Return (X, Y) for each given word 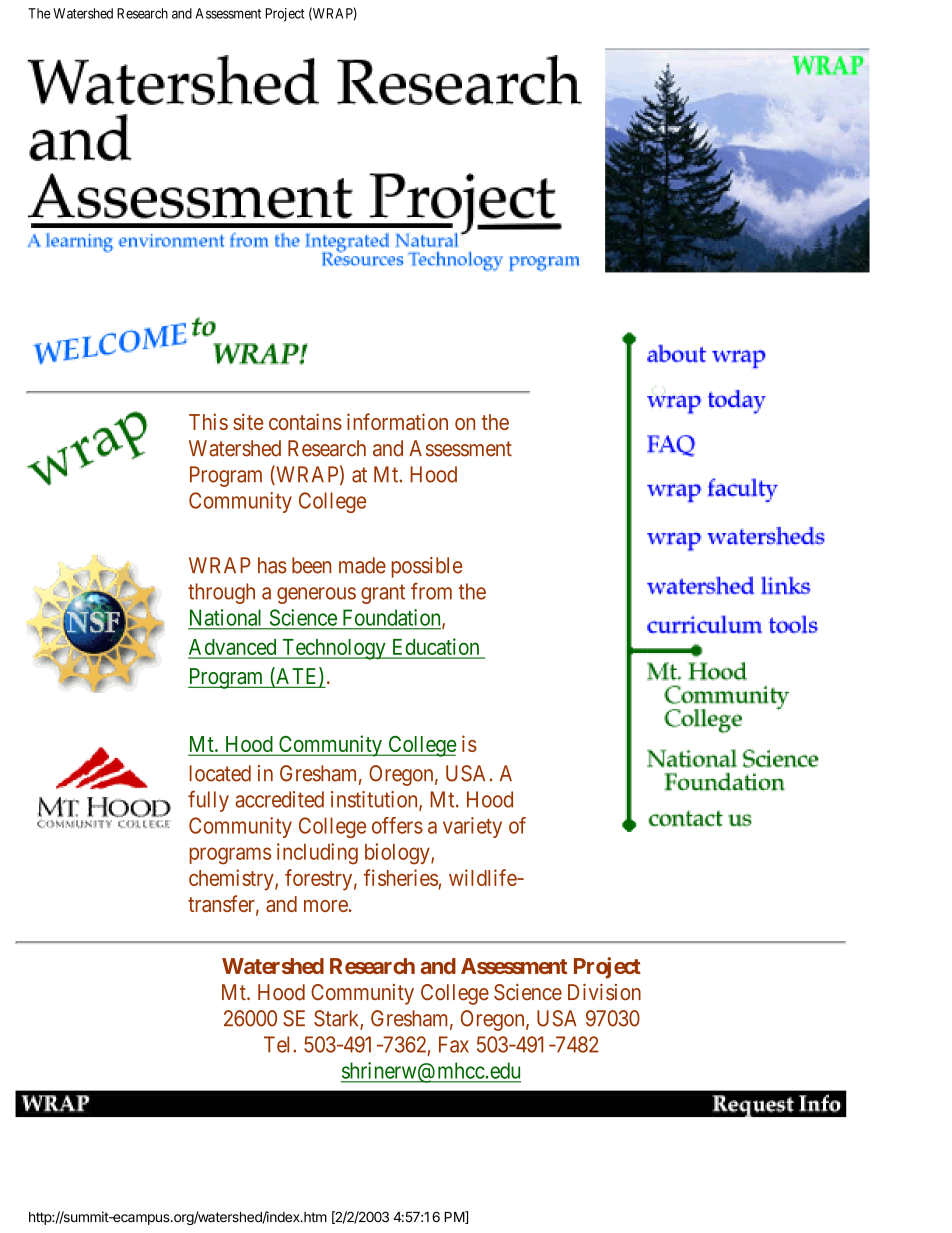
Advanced (233, 648)
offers (397, 825)
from (431, 591)
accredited (279, 799)
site (248, 421)
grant (383, 594)
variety (472, 827)
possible (427, 567)
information (397, 421)
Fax (454, 1044)
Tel (279, 1044)
